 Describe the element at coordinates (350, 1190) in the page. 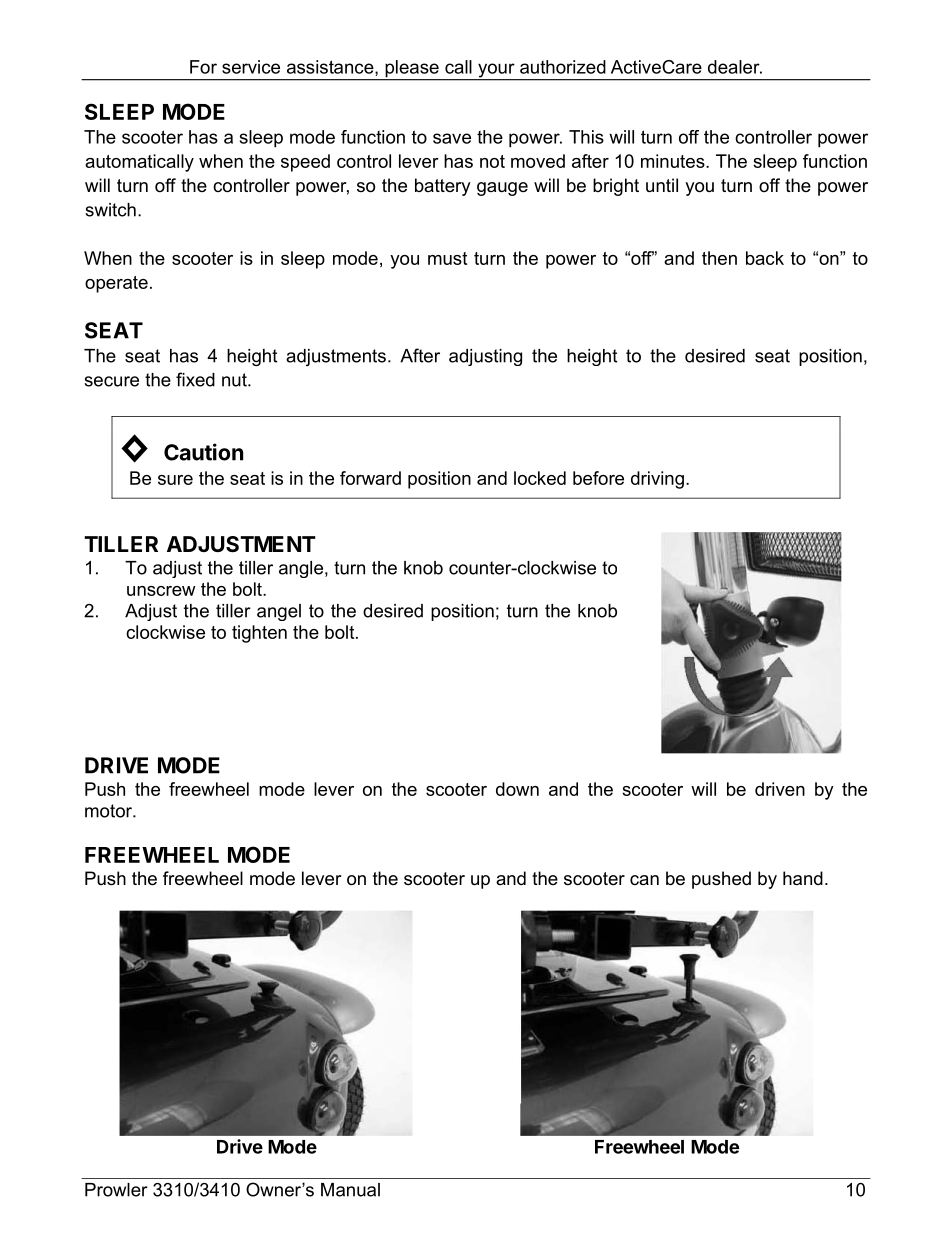

I see `Manual` at that location.
